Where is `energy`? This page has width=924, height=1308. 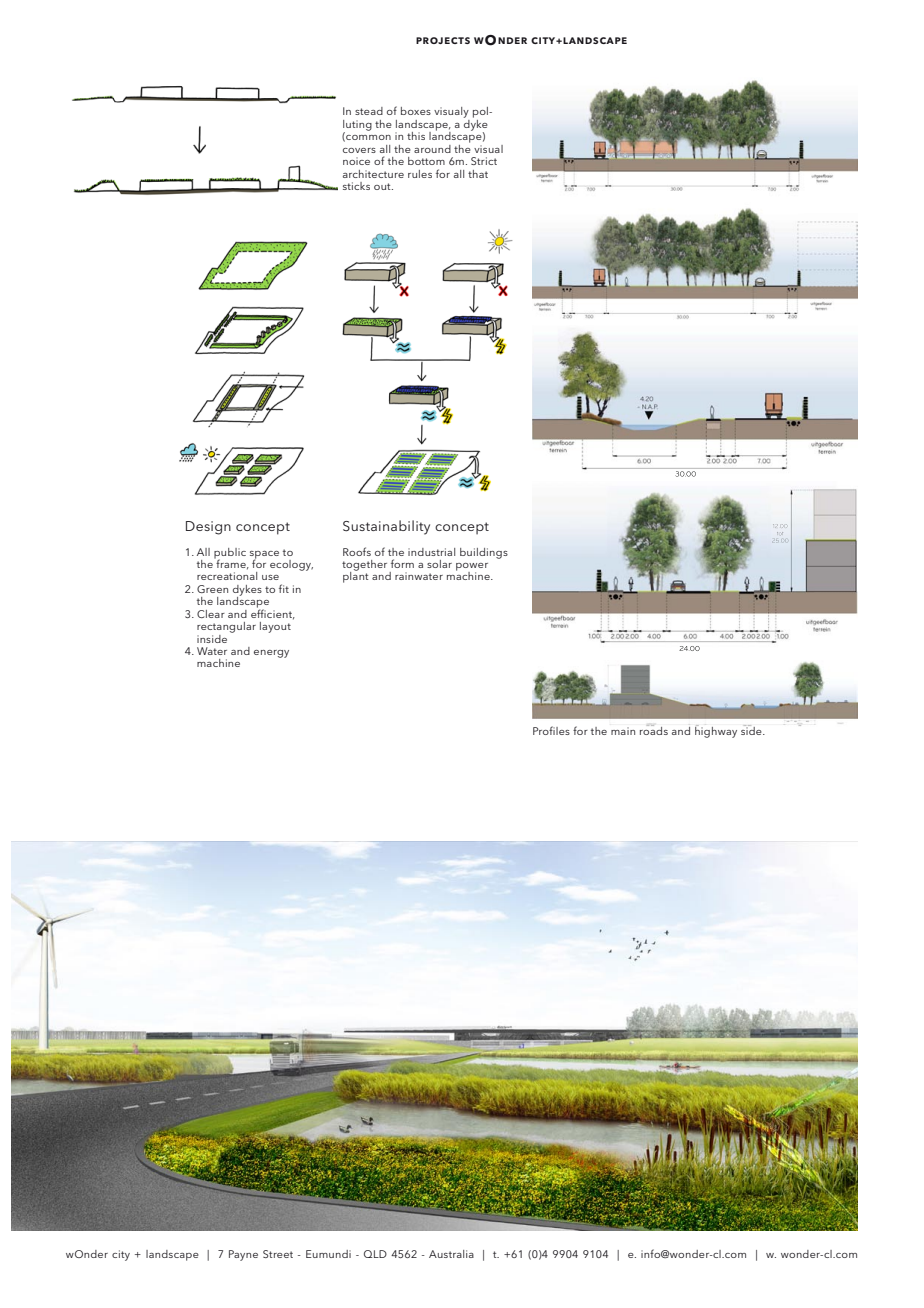
energy is located at coordinates (271, 654).
